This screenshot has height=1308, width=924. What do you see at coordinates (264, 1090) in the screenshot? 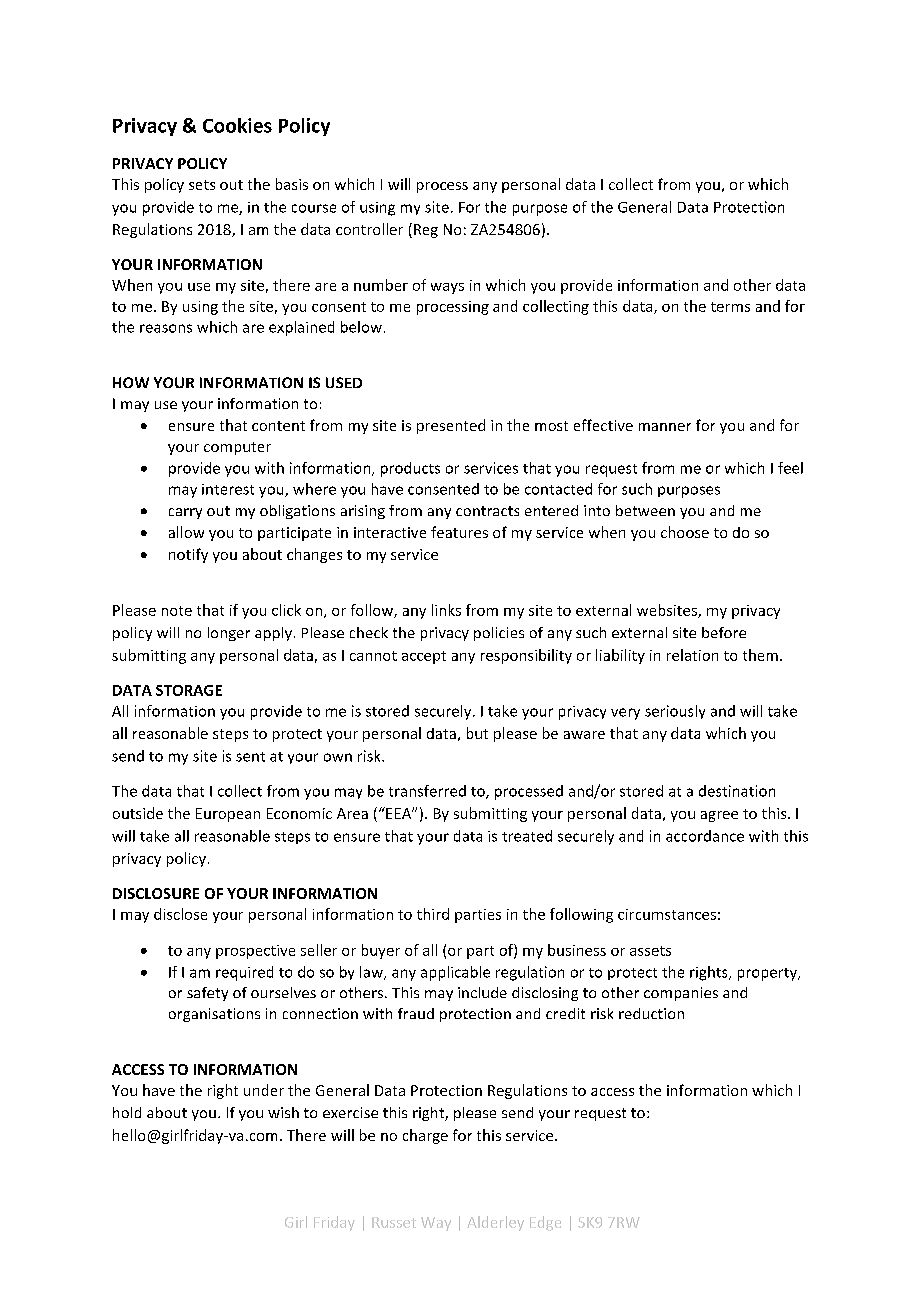
I see `under` at bounding box center [264, 1090].
